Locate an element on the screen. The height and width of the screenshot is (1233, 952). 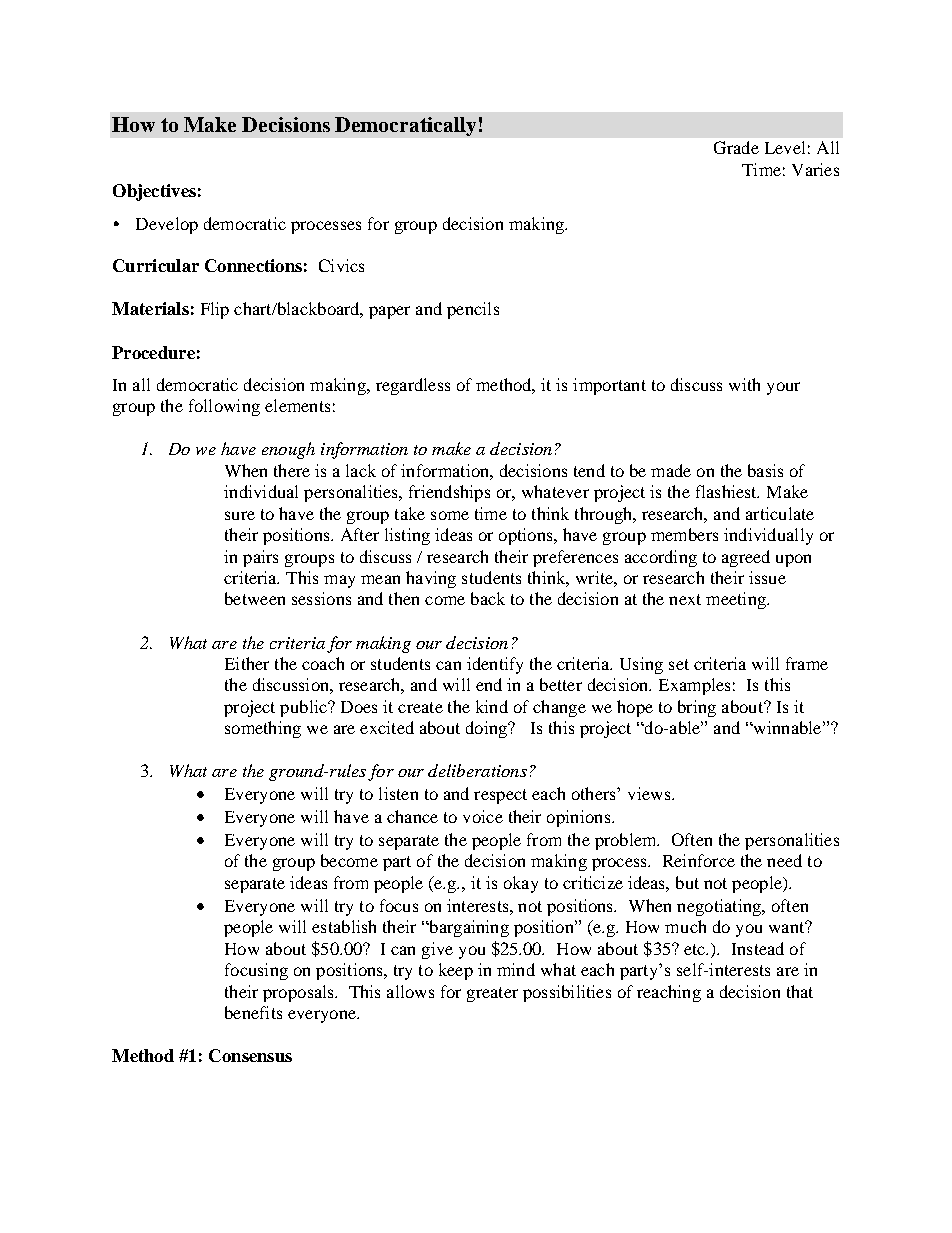
friendships is located at coordinates (449, 493).
